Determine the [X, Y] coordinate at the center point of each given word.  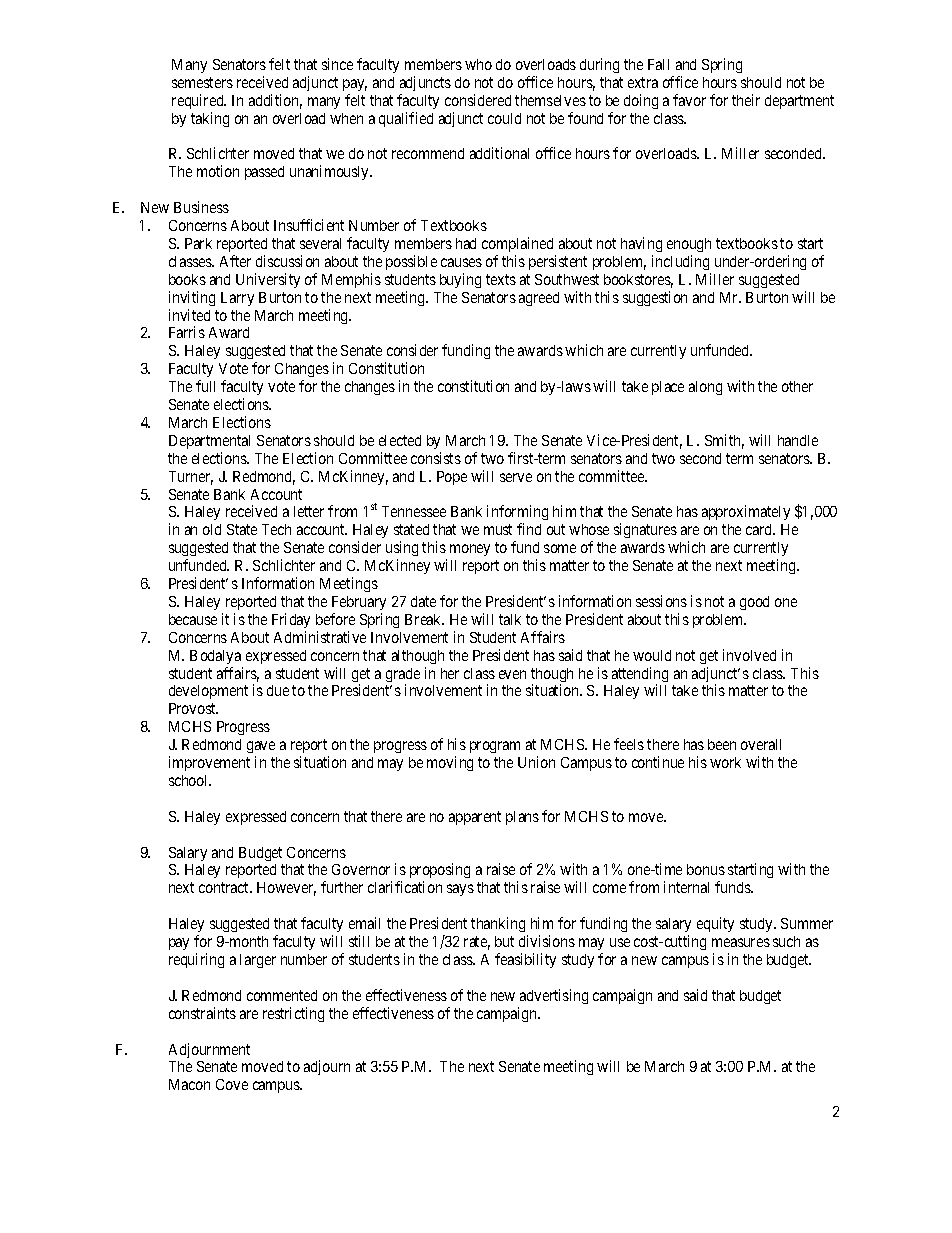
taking [210, 119]
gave [261, 749]
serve [516, 477]
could [504, 118]
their [746, 100]
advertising [554, 996]
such [786, 941]
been [722, 744]
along [705, 388]
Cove [232, 1084]
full [205, 386]
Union [536, 762]
